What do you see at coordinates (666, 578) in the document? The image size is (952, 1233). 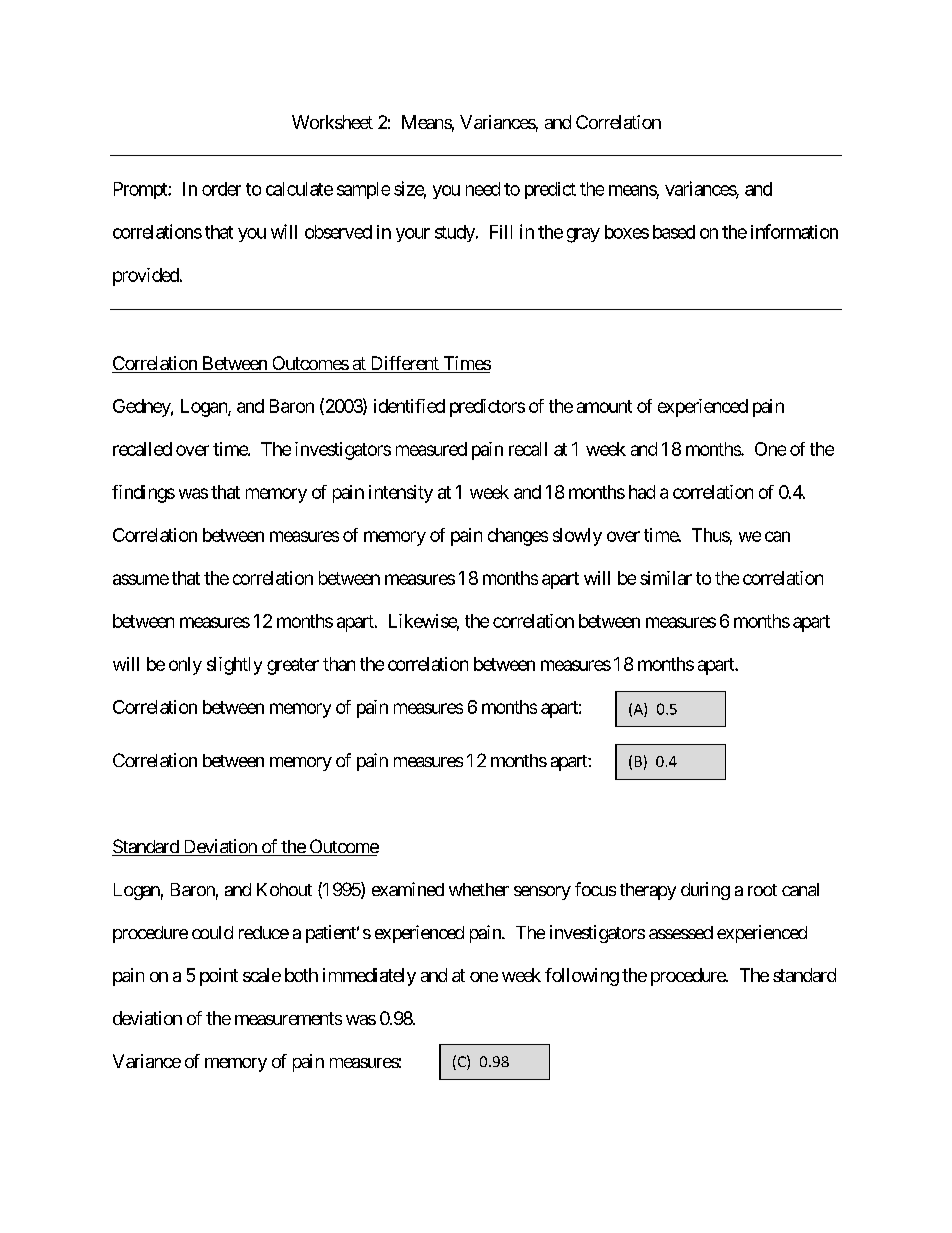 I see `similar` at bounding box center [666, 578].
